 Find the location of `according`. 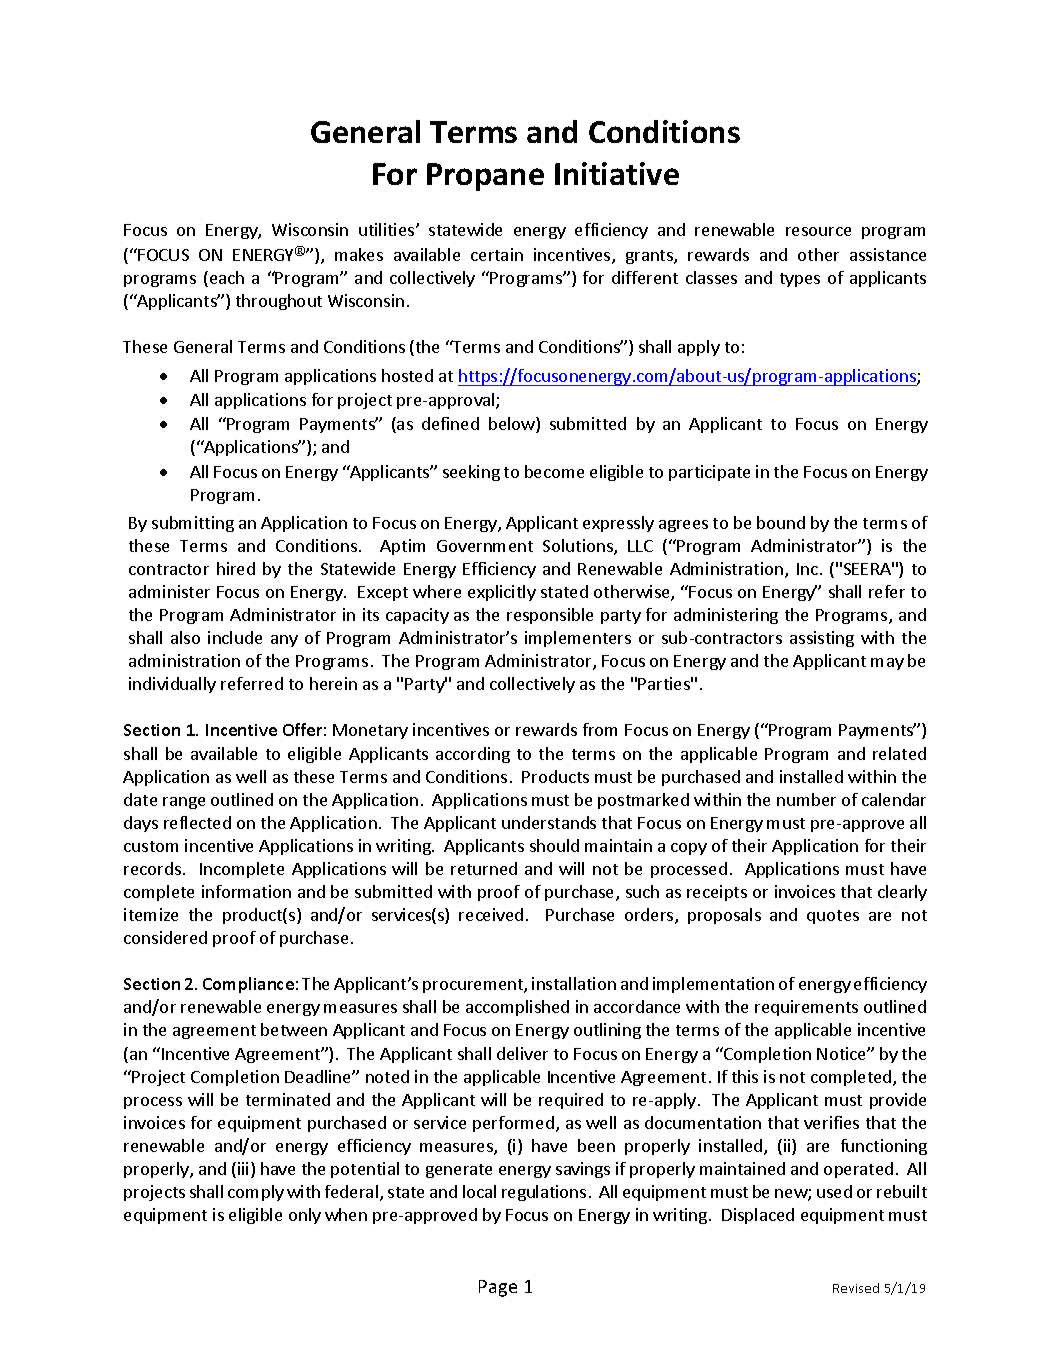

according is located at coordinates (473, 755).
